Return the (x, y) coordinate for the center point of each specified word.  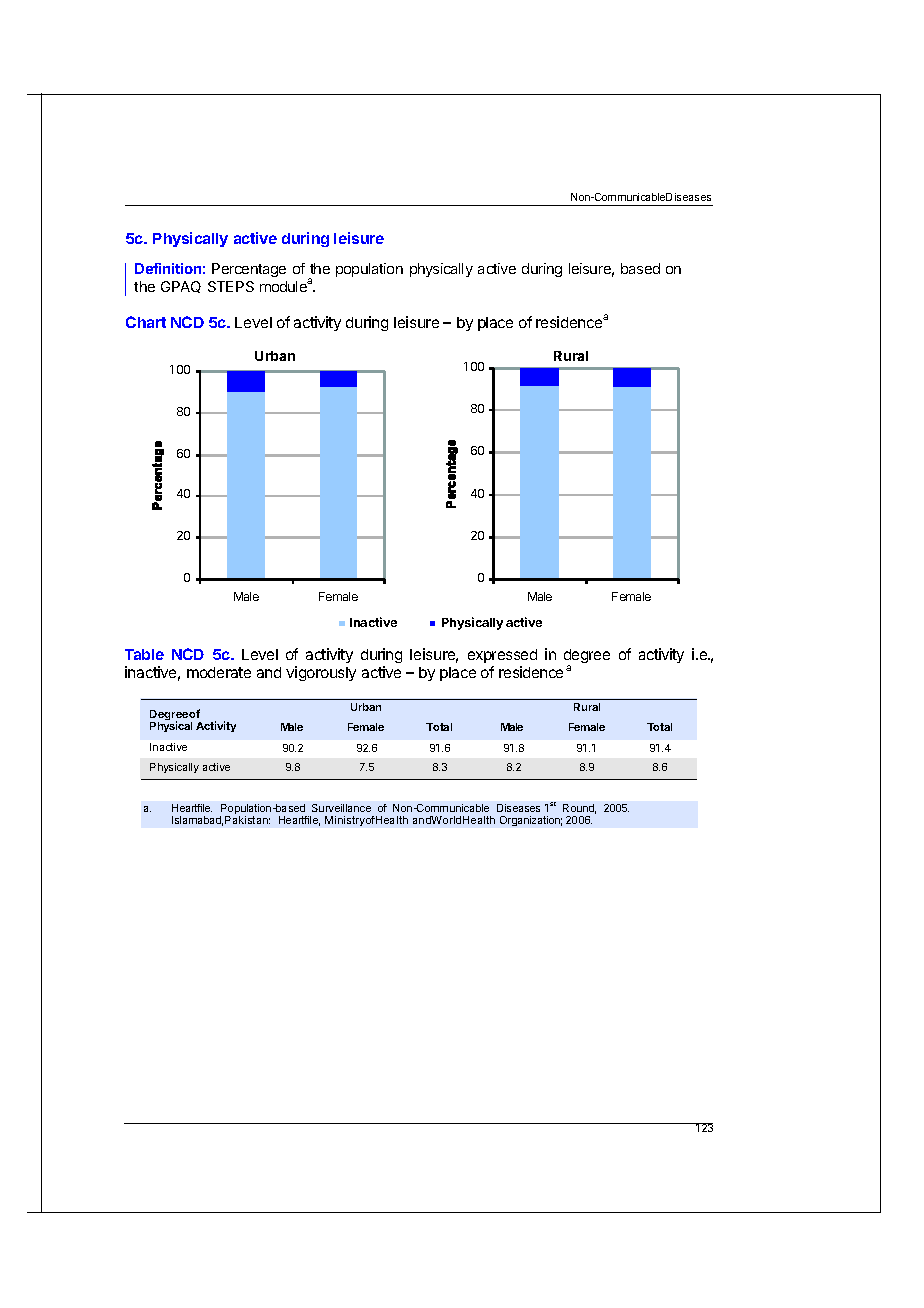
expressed (502, 656)
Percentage (249, 270)
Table (144, 654)
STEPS (231, 286)
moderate (219, 672)
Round (579, 809)
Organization (531, 821)
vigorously (321, 673)
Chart (146, 322)
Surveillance (341, 808)
